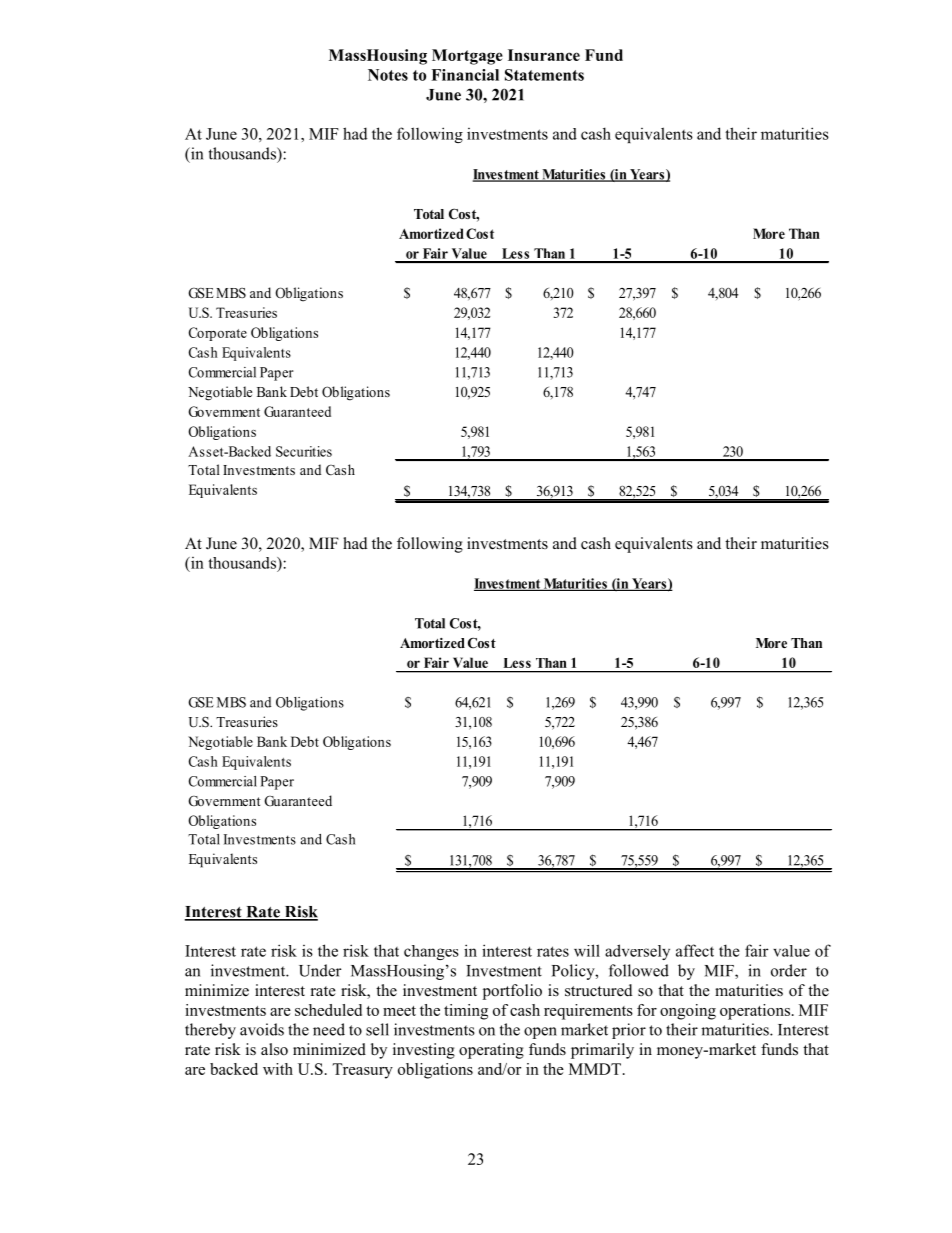 This page has height=1233, width=952. Describe the element at coordinates (431, 952) in the page. I see `changes` at that location.
